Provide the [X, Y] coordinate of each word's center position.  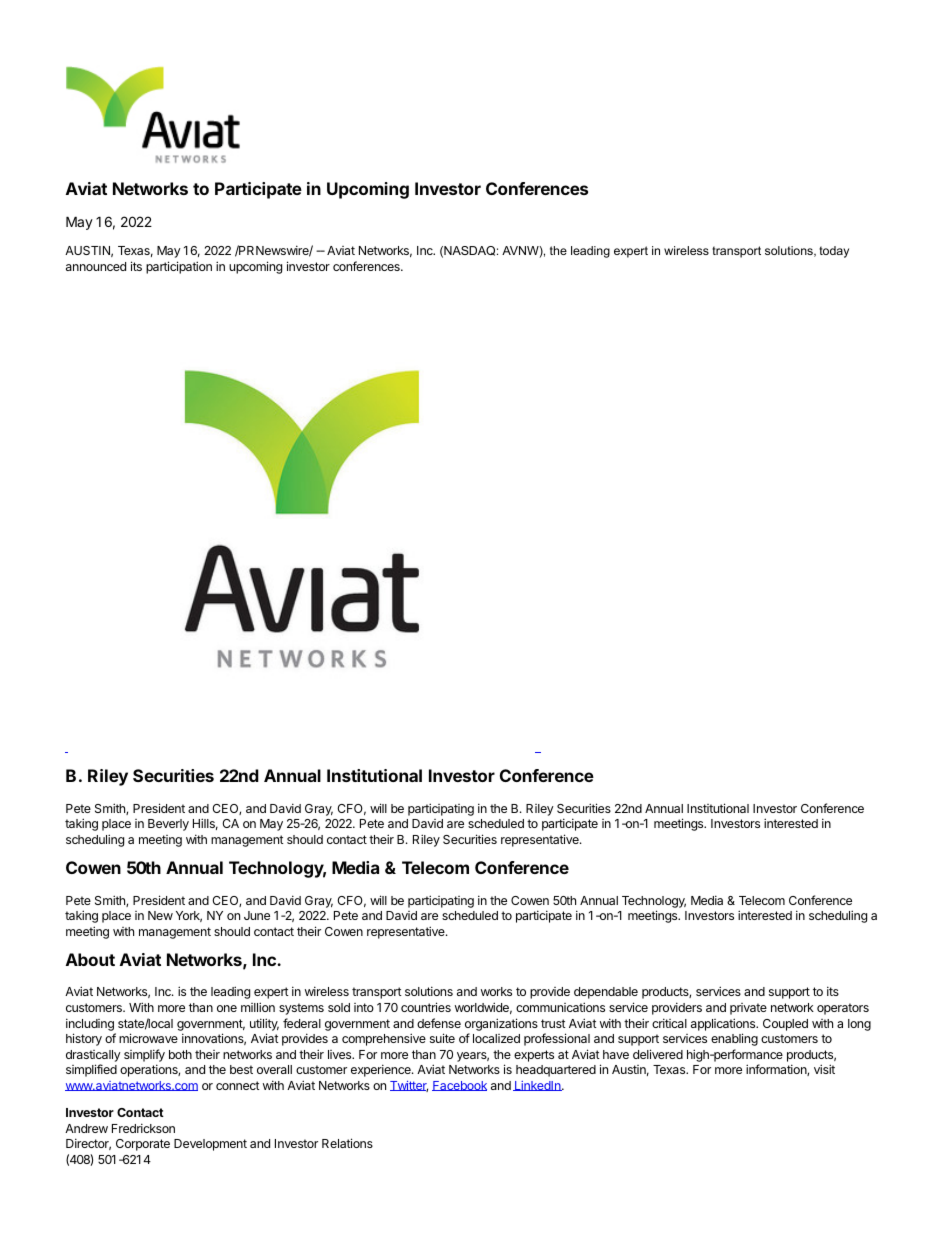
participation [179, 267]
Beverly [168, 825]
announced [96, 266]
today [834, 252]
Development [210, 1145]
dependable [606, 993]
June [257, 915]
